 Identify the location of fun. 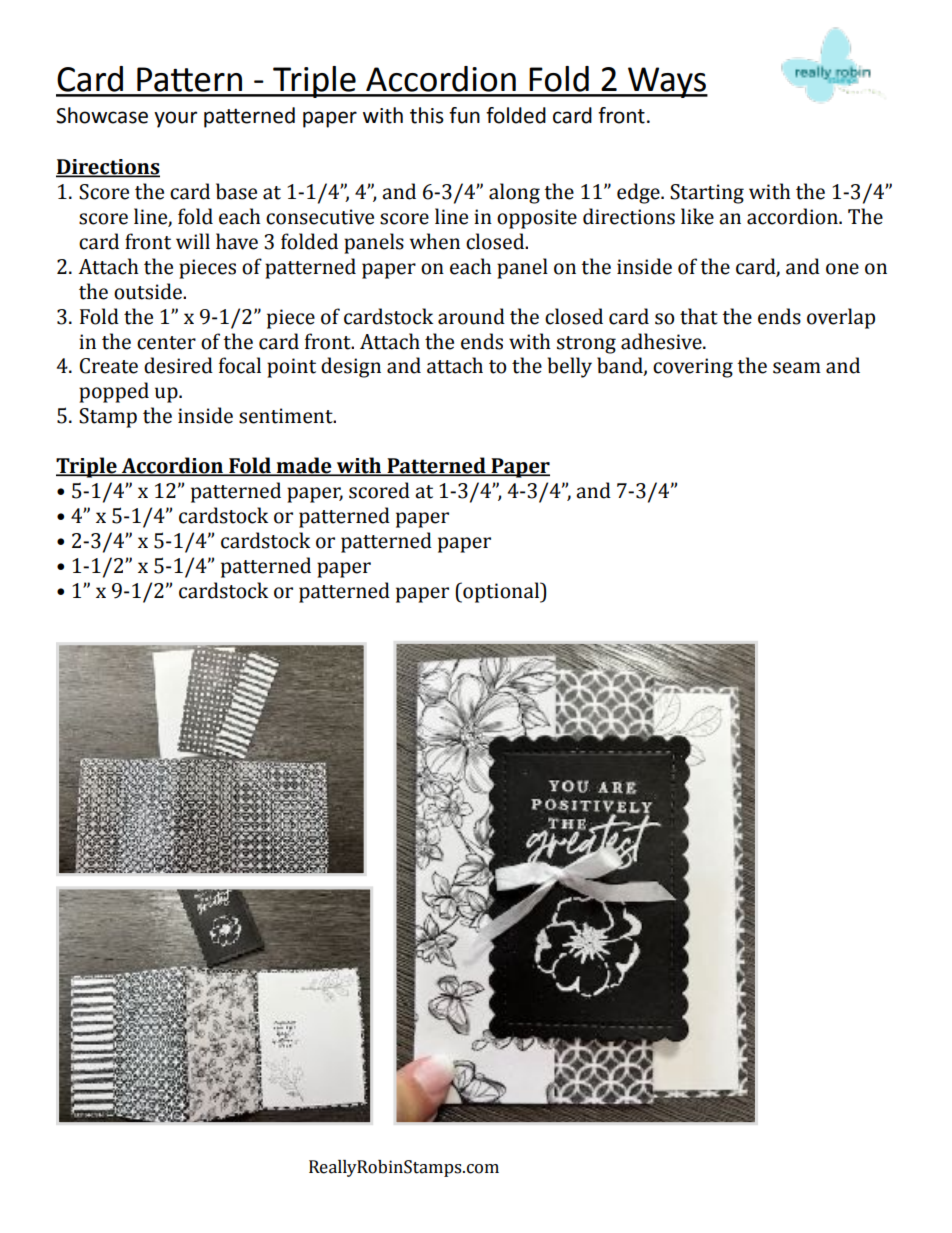
(464, 115).
